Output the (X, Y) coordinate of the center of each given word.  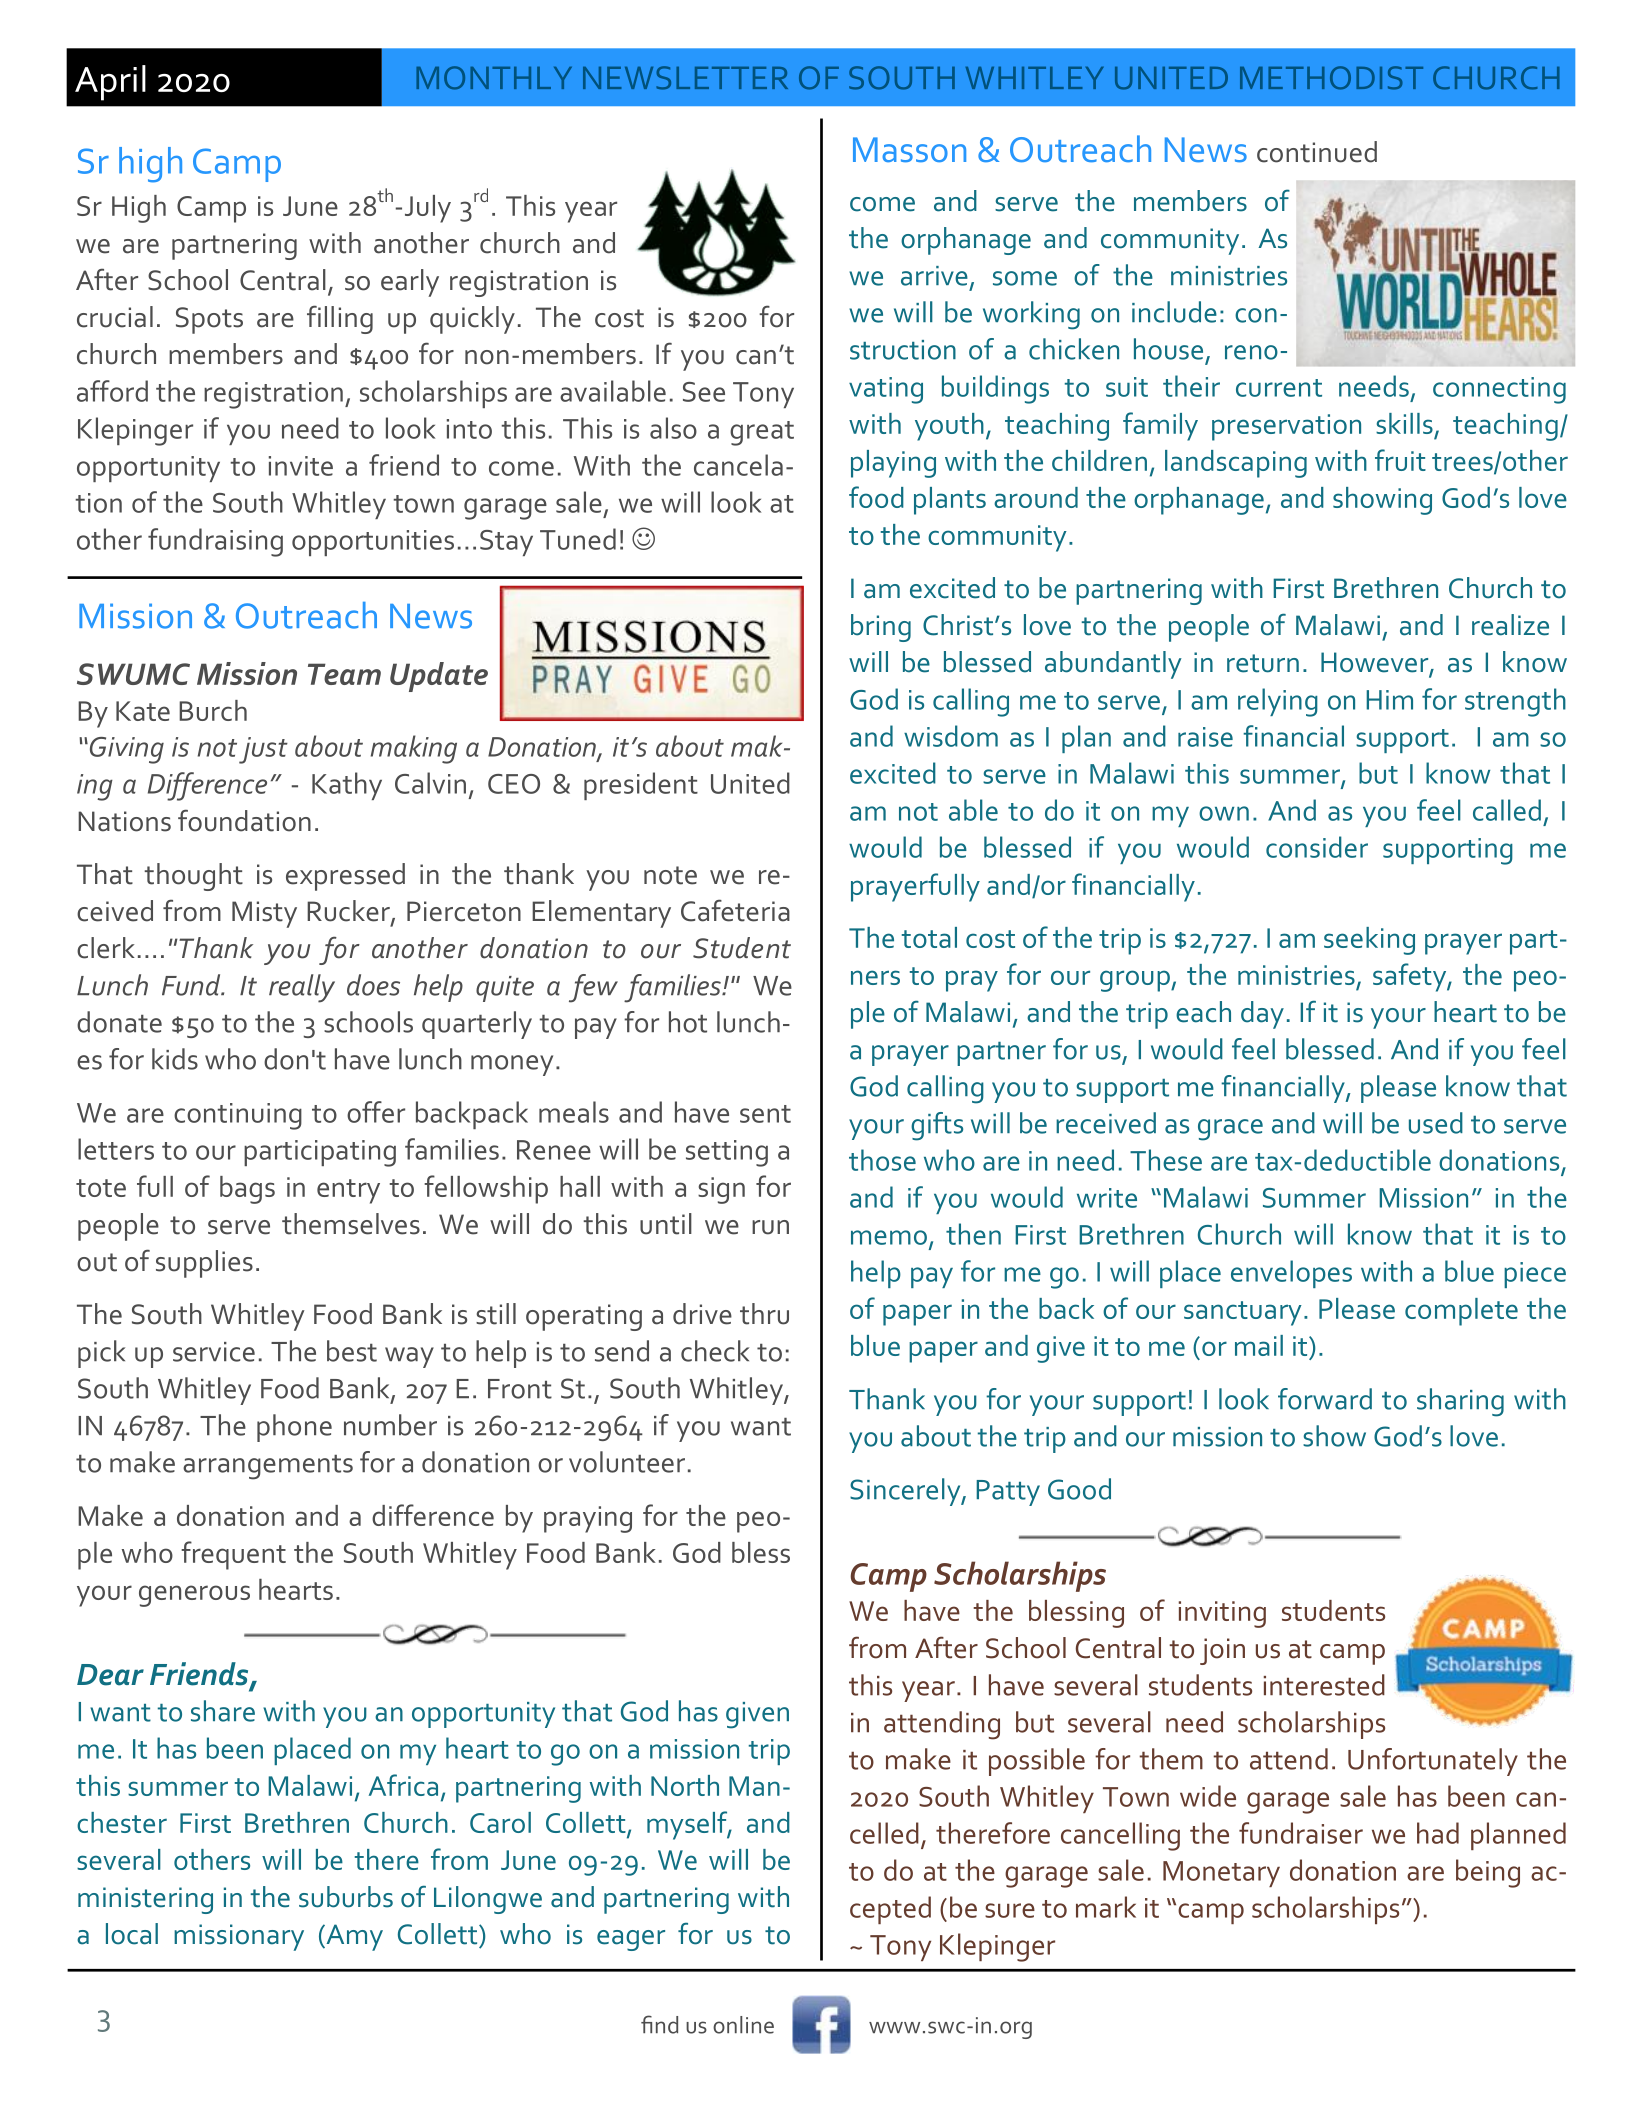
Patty (1008, 1493)
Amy (353, 1937)
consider (1317, 847)
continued (1317, 152)
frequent (233, 1555)
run (770, 1227)
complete (1461, 1312)
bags (247, 1190)
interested (1324, 1685)
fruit (1400, 460)
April (110, 83)
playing (893, 464)
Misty (264, 914)
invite (301, 466)
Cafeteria (735, 910)
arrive (934, 276)
